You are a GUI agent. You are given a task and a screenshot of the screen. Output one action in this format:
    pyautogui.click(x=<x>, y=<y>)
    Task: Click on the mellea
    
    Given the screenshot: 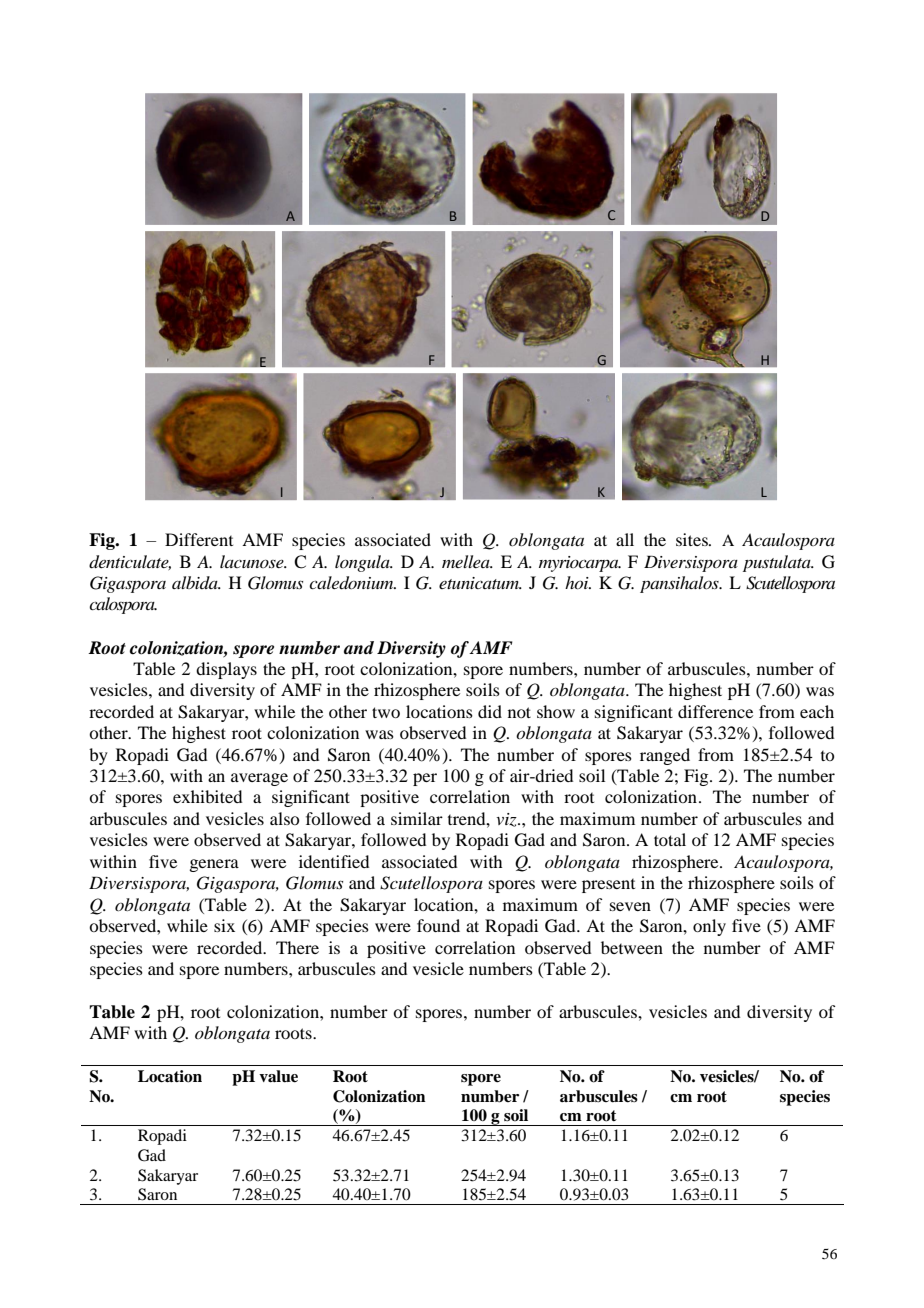 What is the action you would take?
    pyautogui.click(x=467, y=561)
